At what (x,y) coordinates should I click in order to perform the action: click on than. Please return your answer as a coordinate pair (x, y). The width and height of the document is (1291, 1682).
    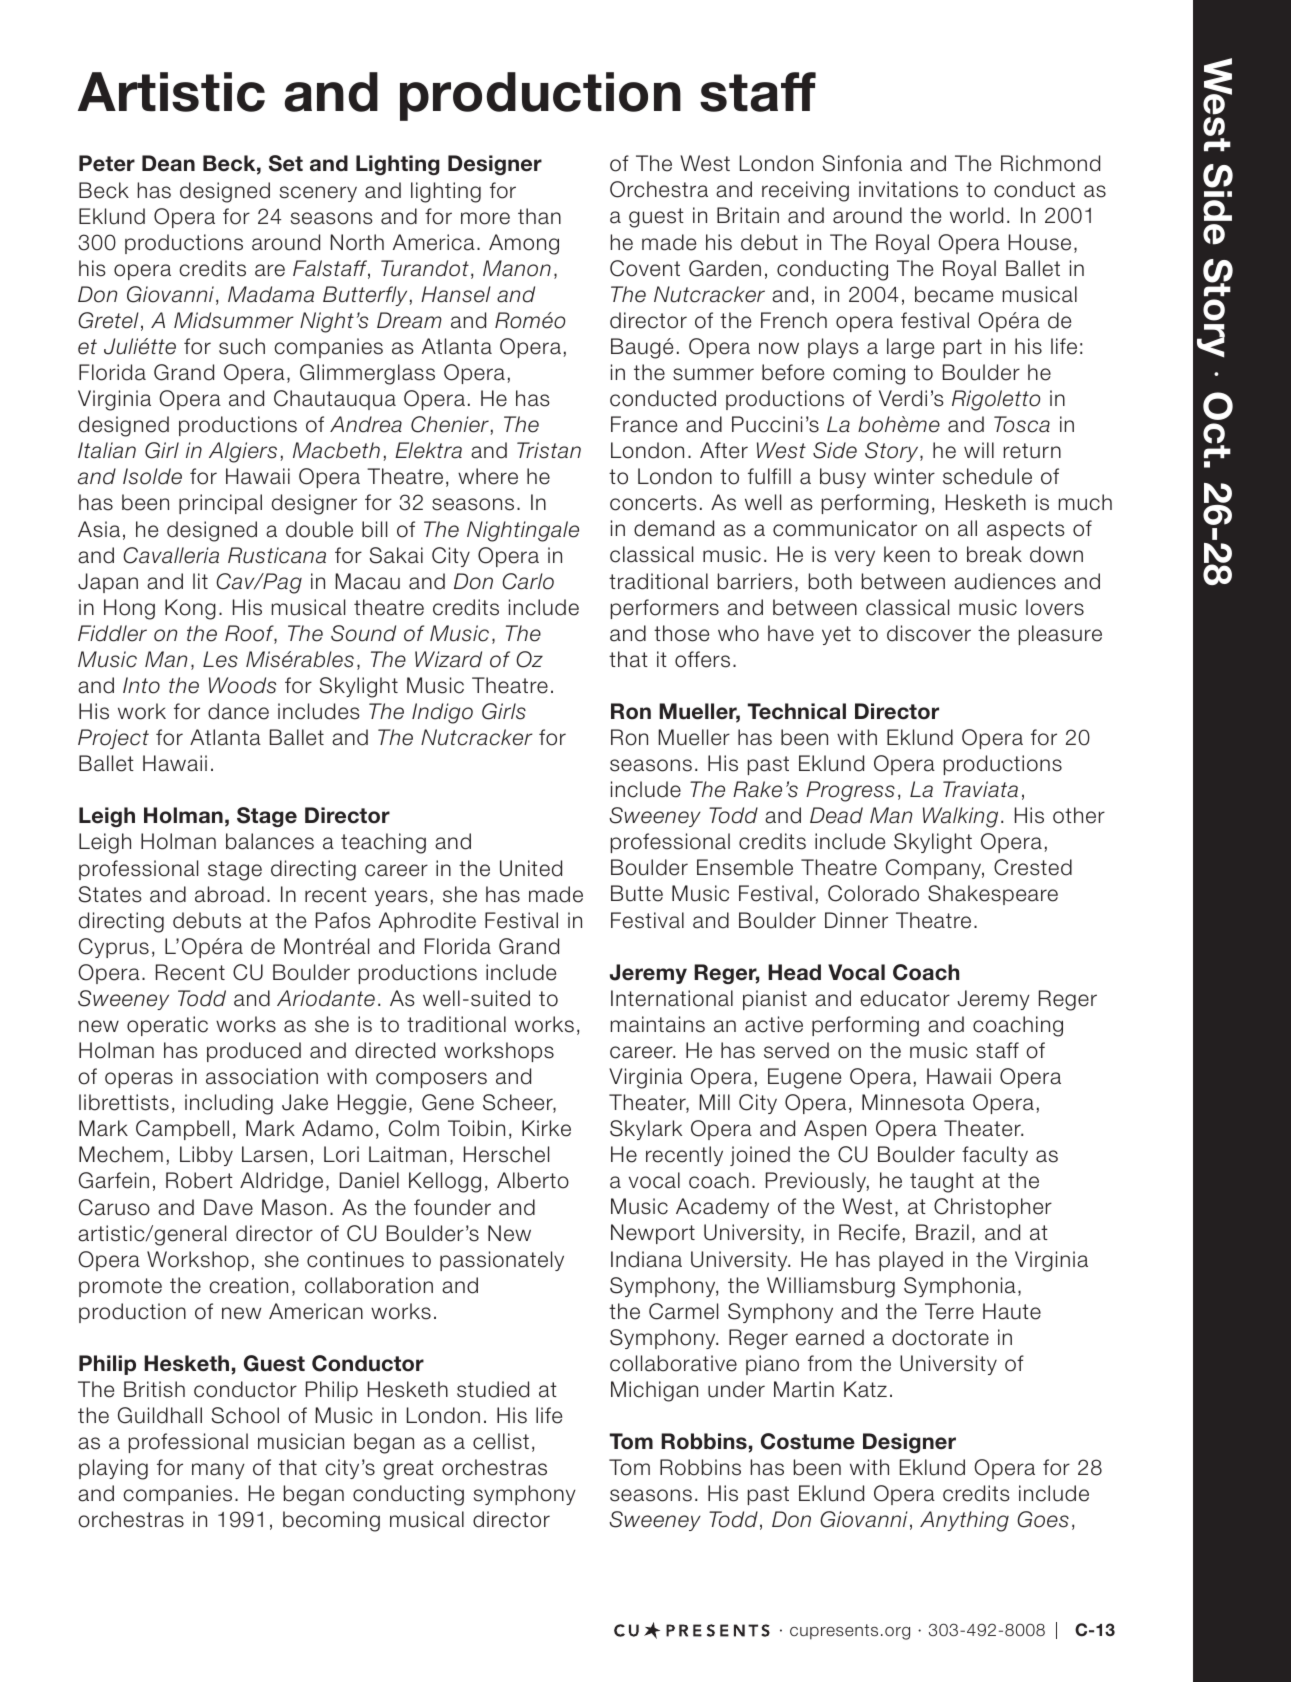
    Looking at the image, I should click on (539, 216).
